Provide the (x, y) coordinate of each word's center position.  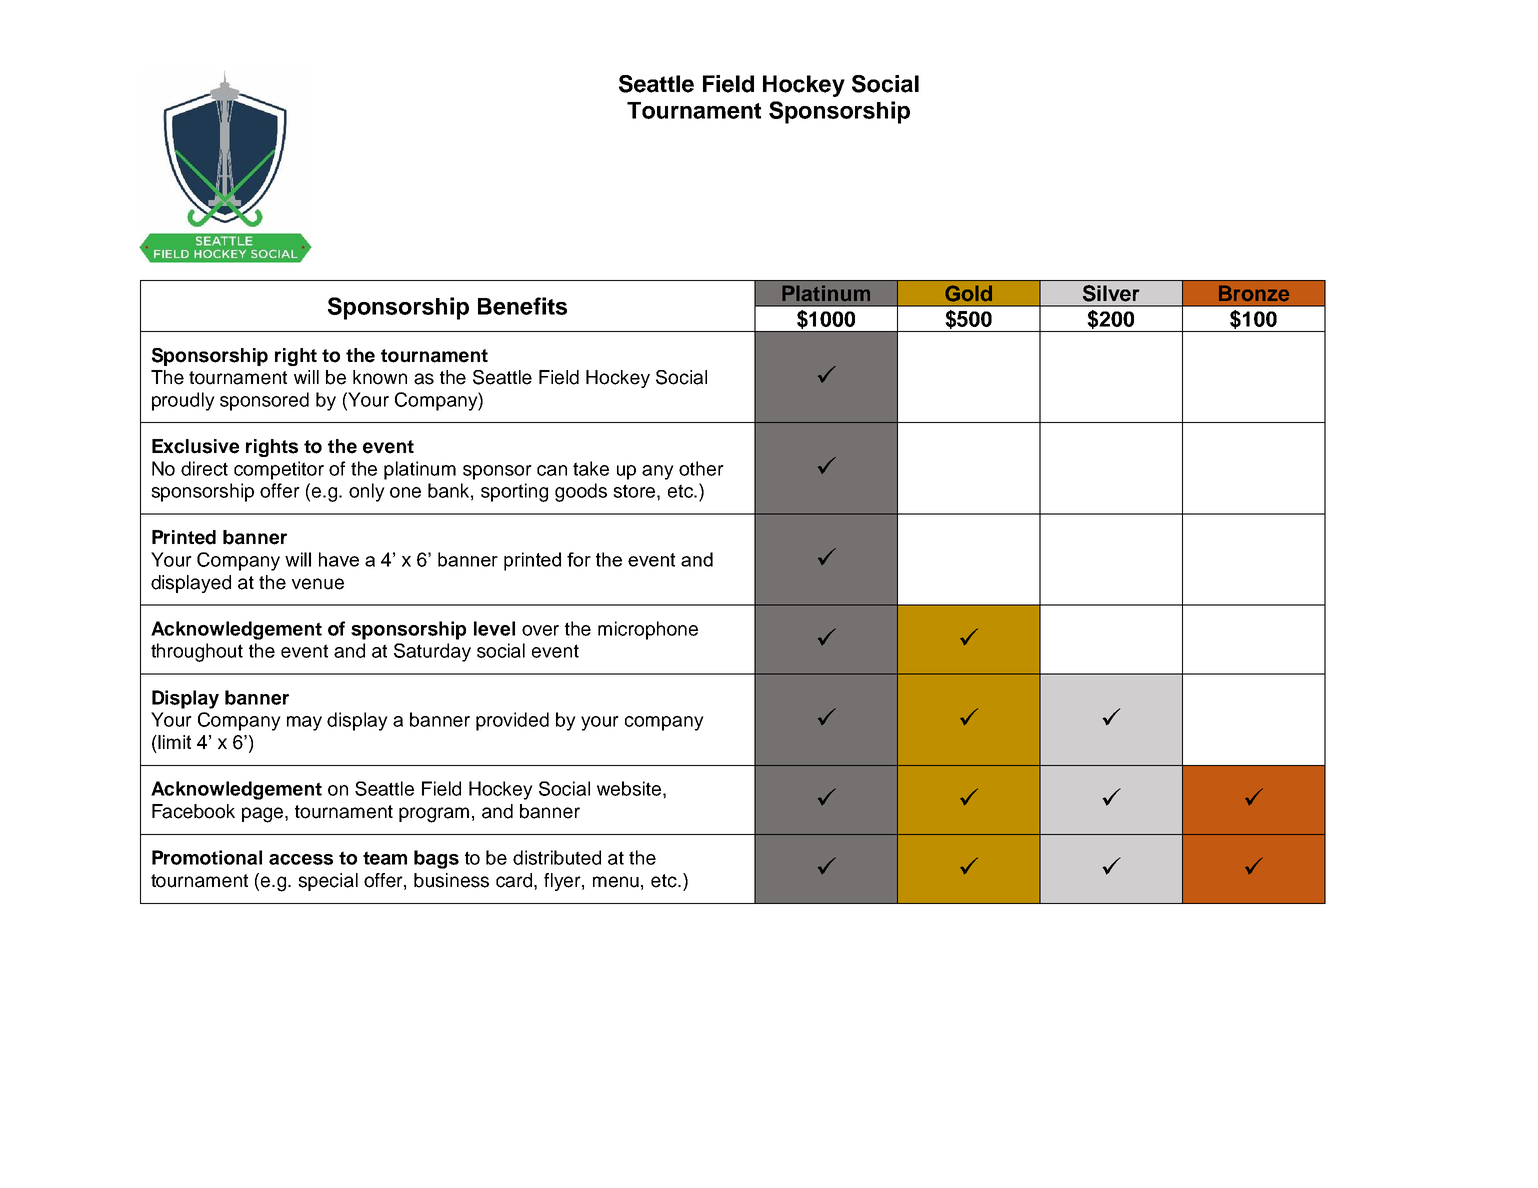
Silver (1111, 293)
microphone (648, 630)
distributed (557, 857)
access (301, 859)
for (579, 559)
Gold (968, 293)
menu (616, 882)
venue (318, 584)
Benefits (522, 306)
